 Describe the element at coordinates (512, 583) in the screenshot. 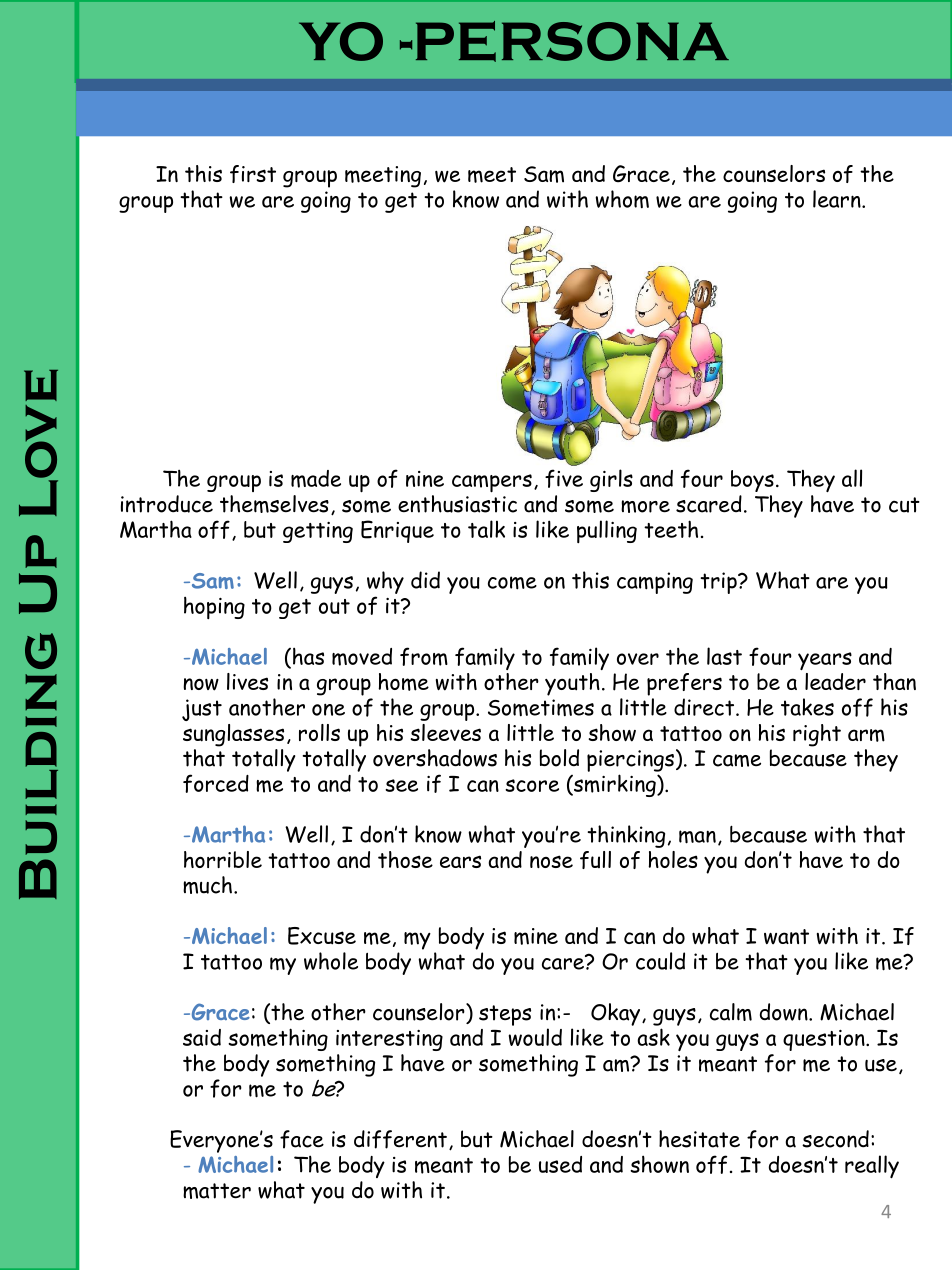

I see `come` at that location.
